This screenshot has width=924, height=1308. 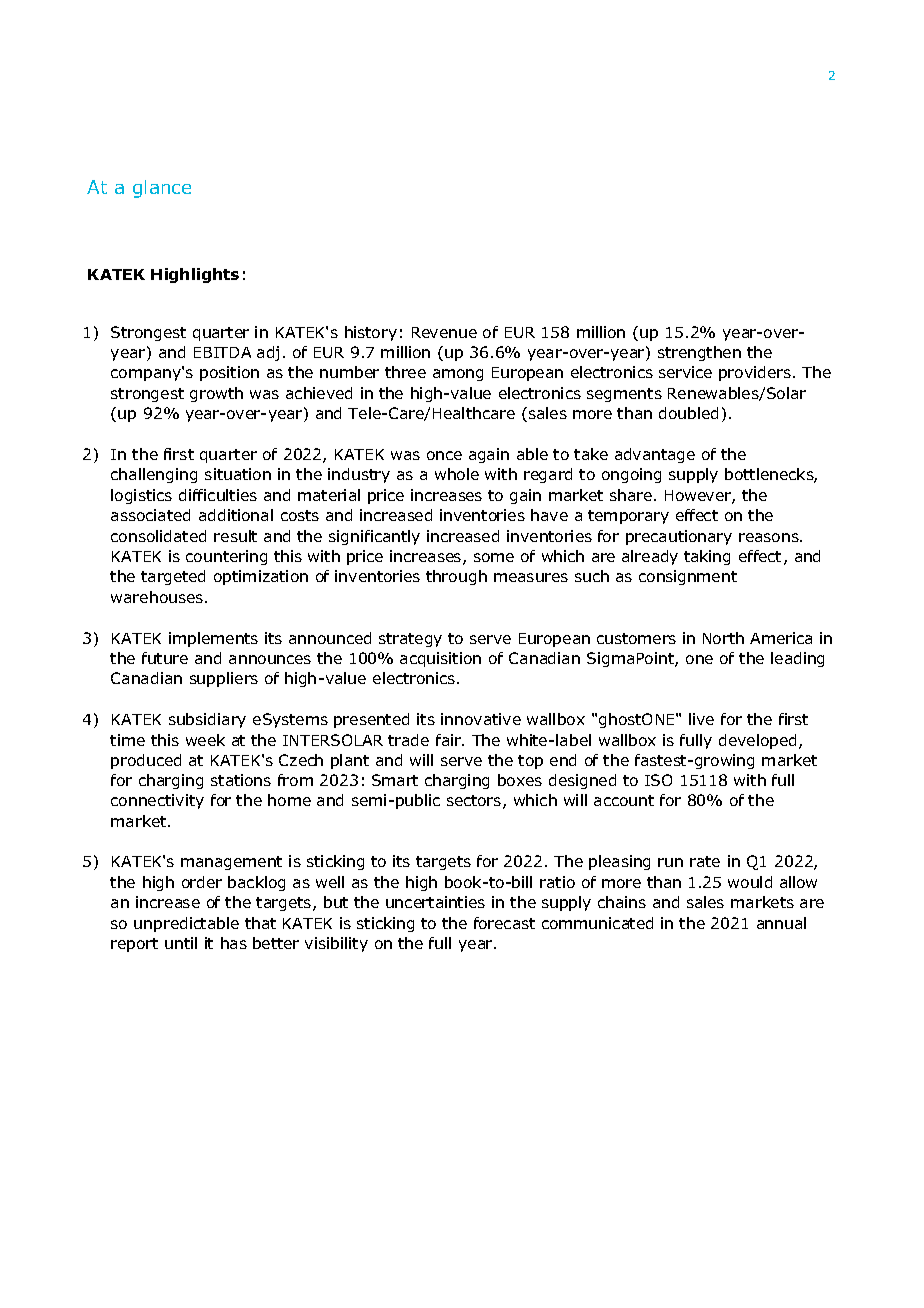 I want to click on precautionary, so click(x=679, y=537).
